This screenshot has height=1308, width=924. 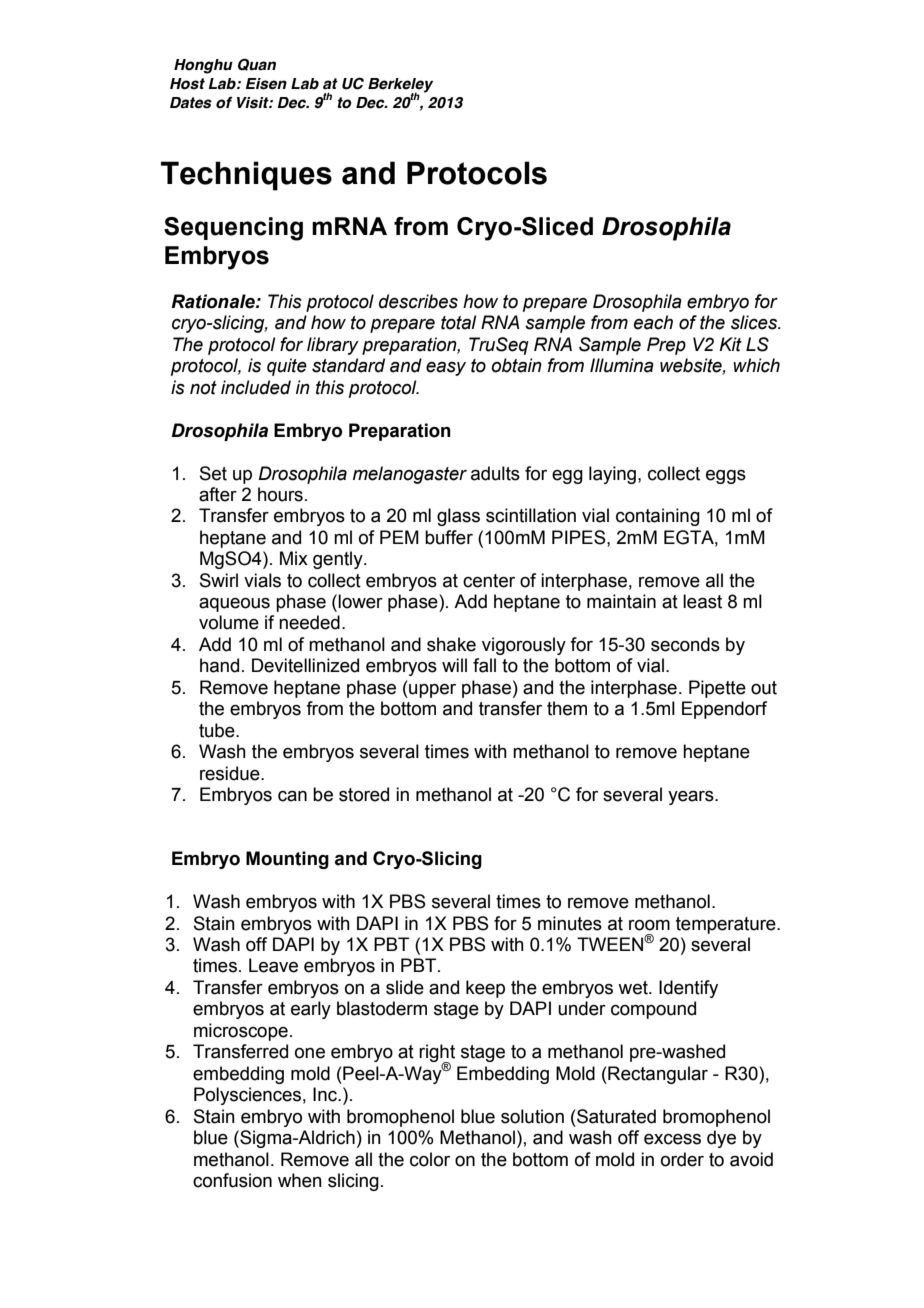 I want to click on shake, so click(x=451, y=644).
